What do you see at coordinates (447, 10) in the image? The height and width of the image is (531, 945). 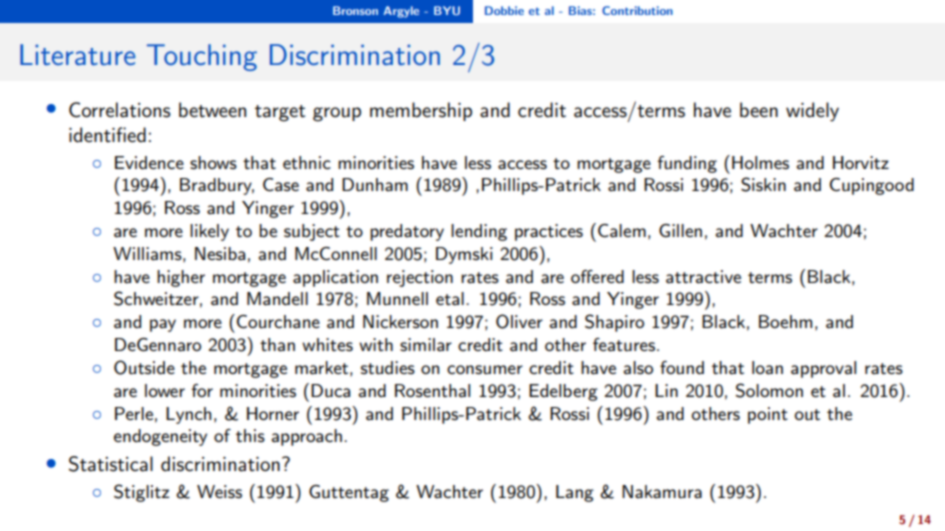 I see `BYU` at bounding box center [447, 10].
